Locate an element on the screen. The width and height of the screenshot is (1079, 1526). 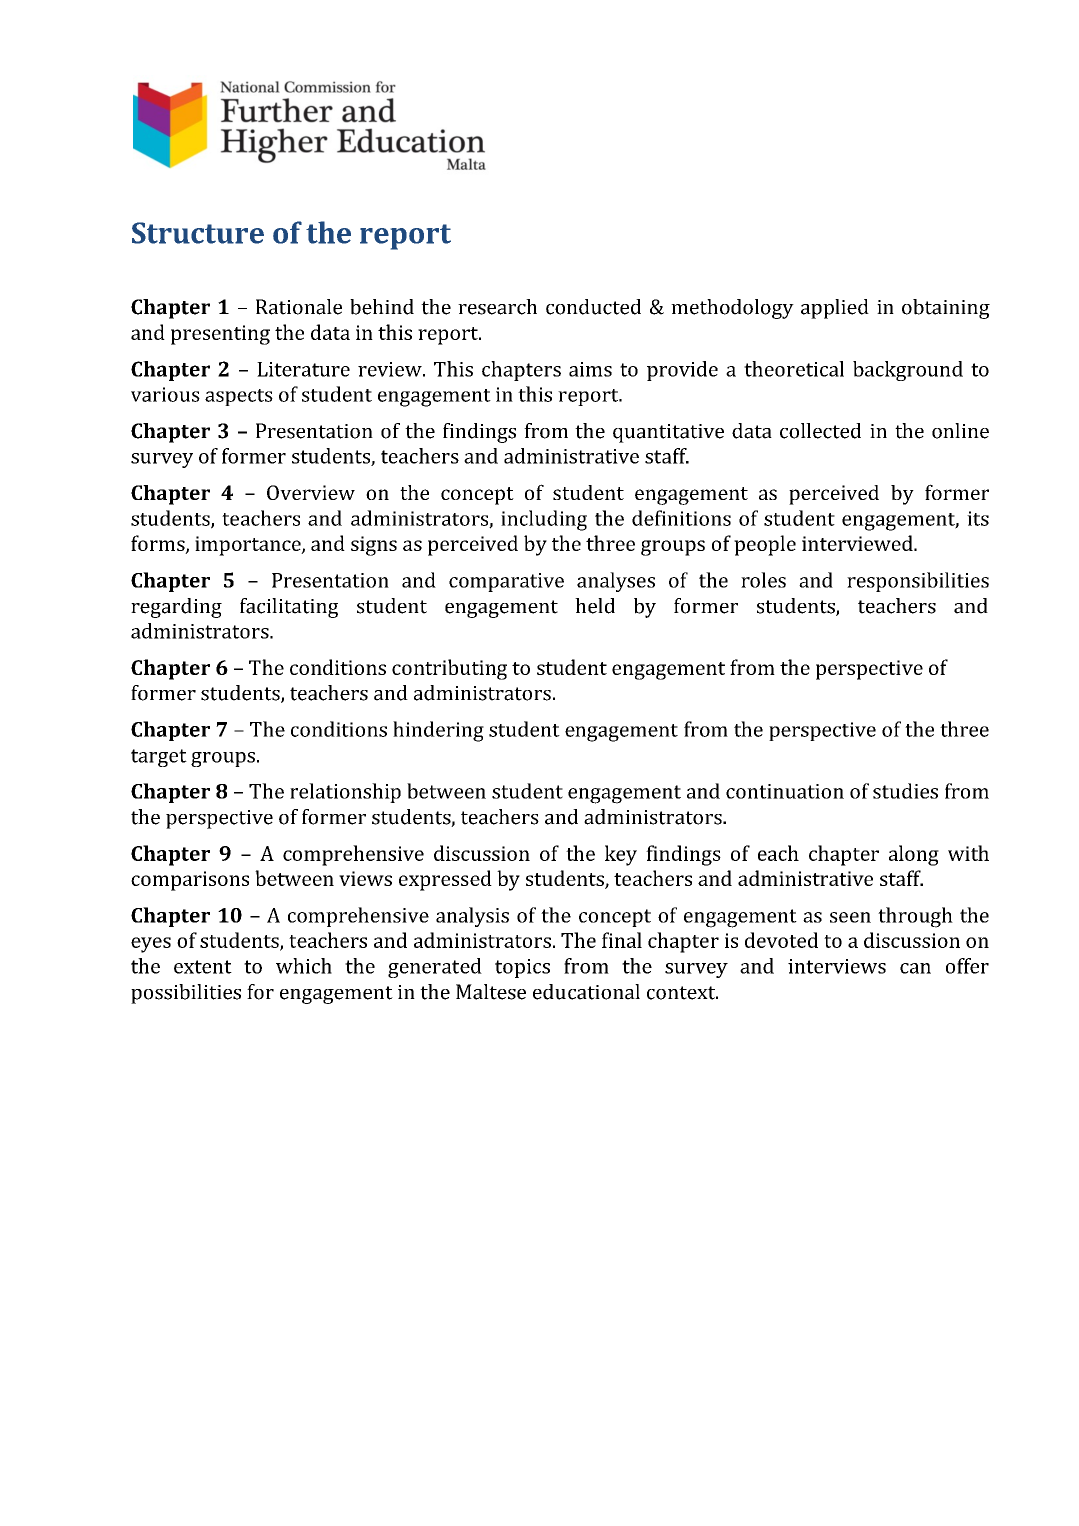
relationship is located at coordinates (345, 793).
